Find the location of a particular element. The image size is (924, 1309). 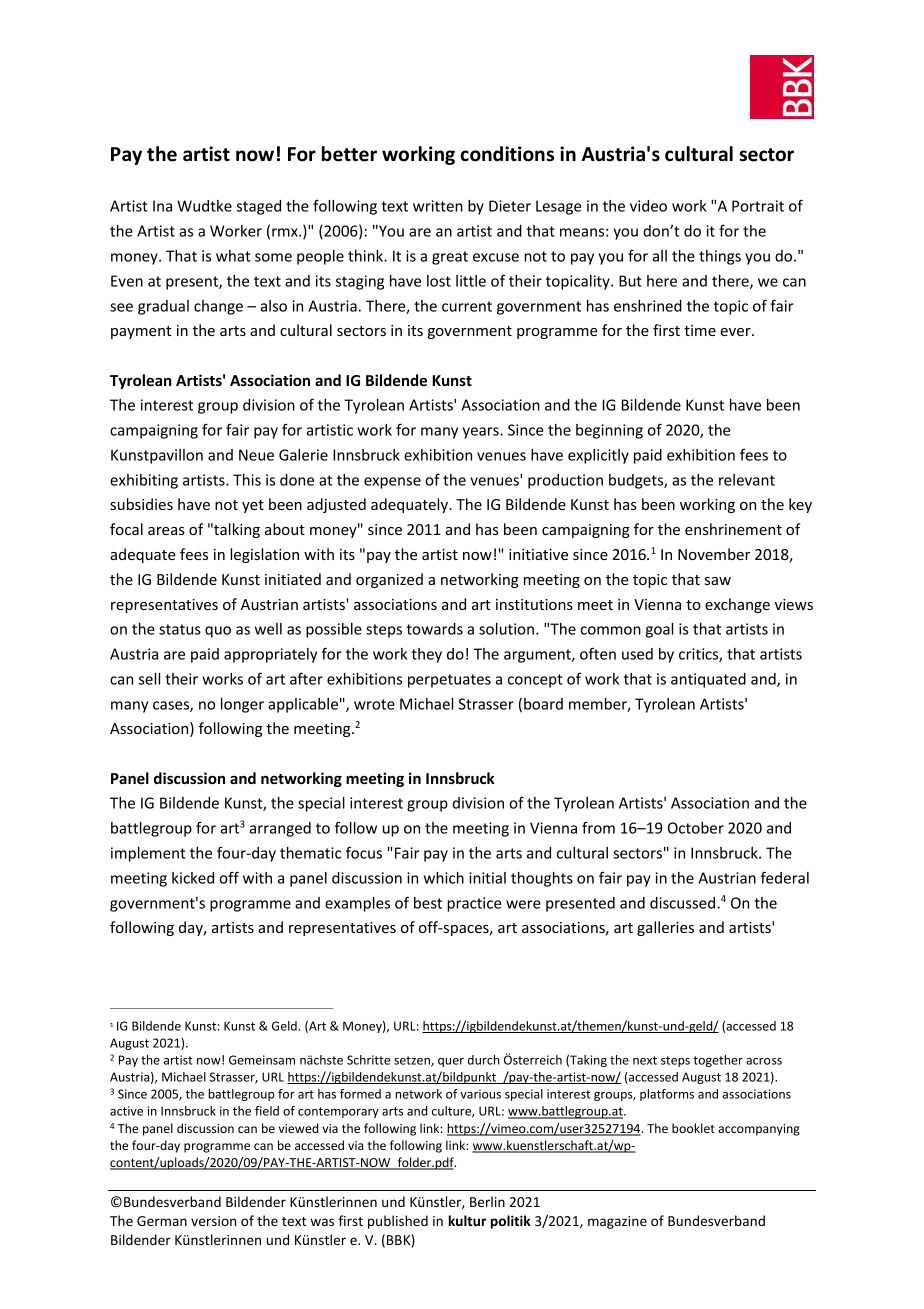

which is located at coordinates (444, 878).
